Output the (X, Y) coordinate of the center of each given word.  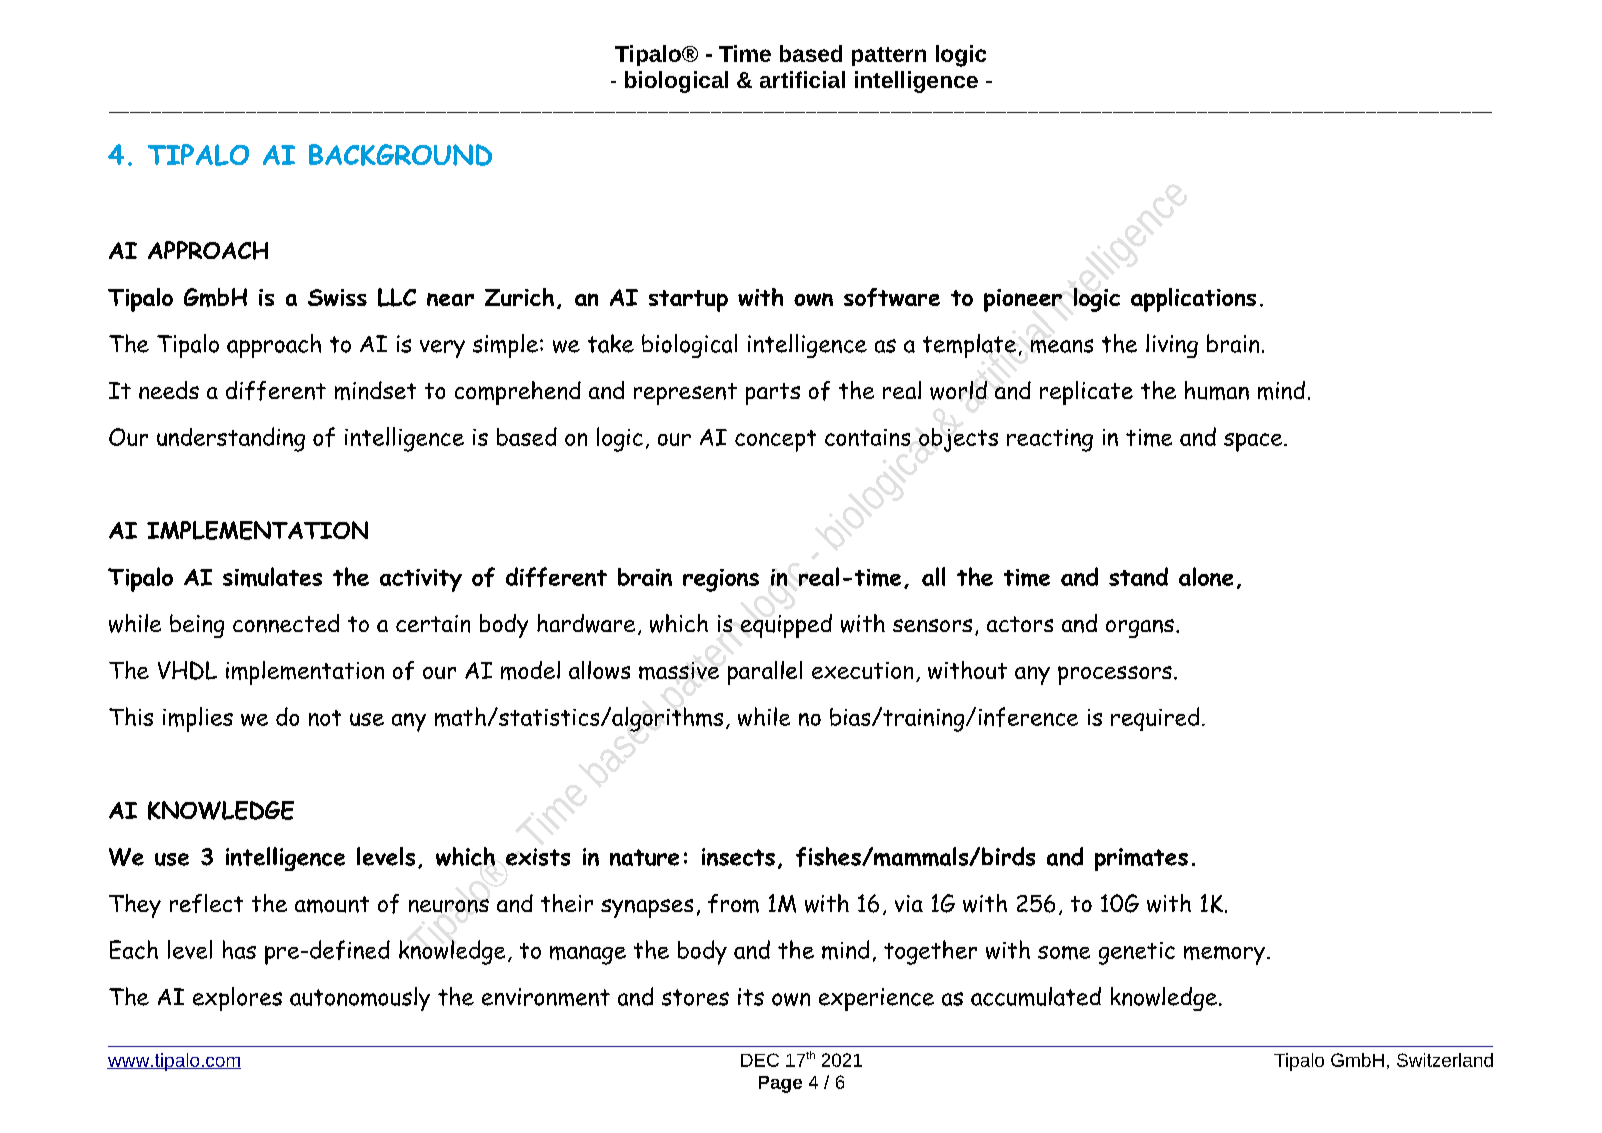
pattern (889, 56)
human (1217, 390)
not (325, 718)
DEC (760, 1060)
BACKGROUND (400, 155)
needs (169, 390)
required (1155, 719)
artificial (802, 79)
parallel (765, 673)
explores (237, 999)
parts (773, 394)
